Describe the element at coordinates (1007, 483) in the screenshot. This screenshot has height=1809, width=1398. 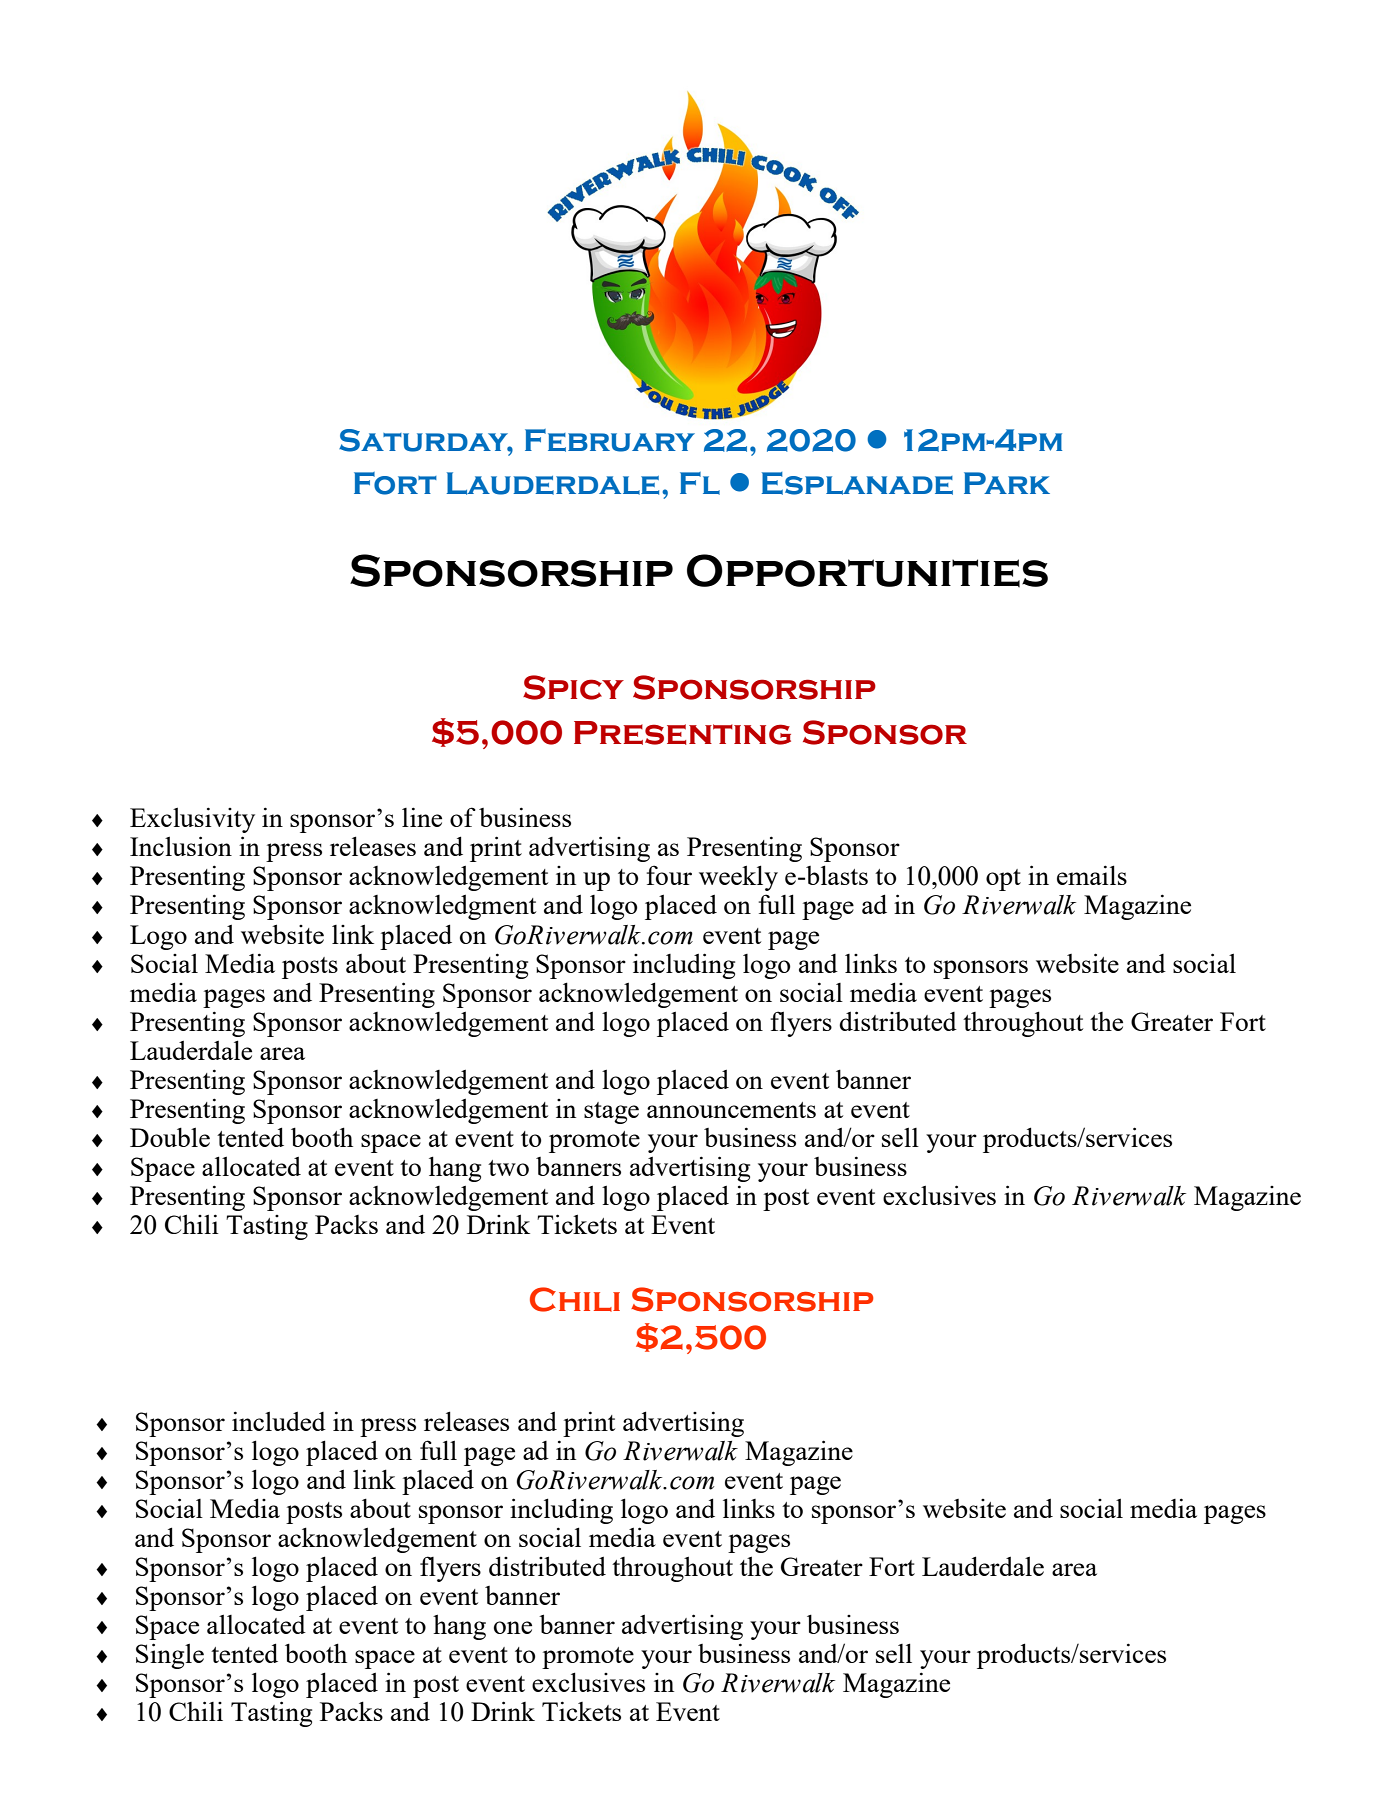
I see `Park` at that location.
